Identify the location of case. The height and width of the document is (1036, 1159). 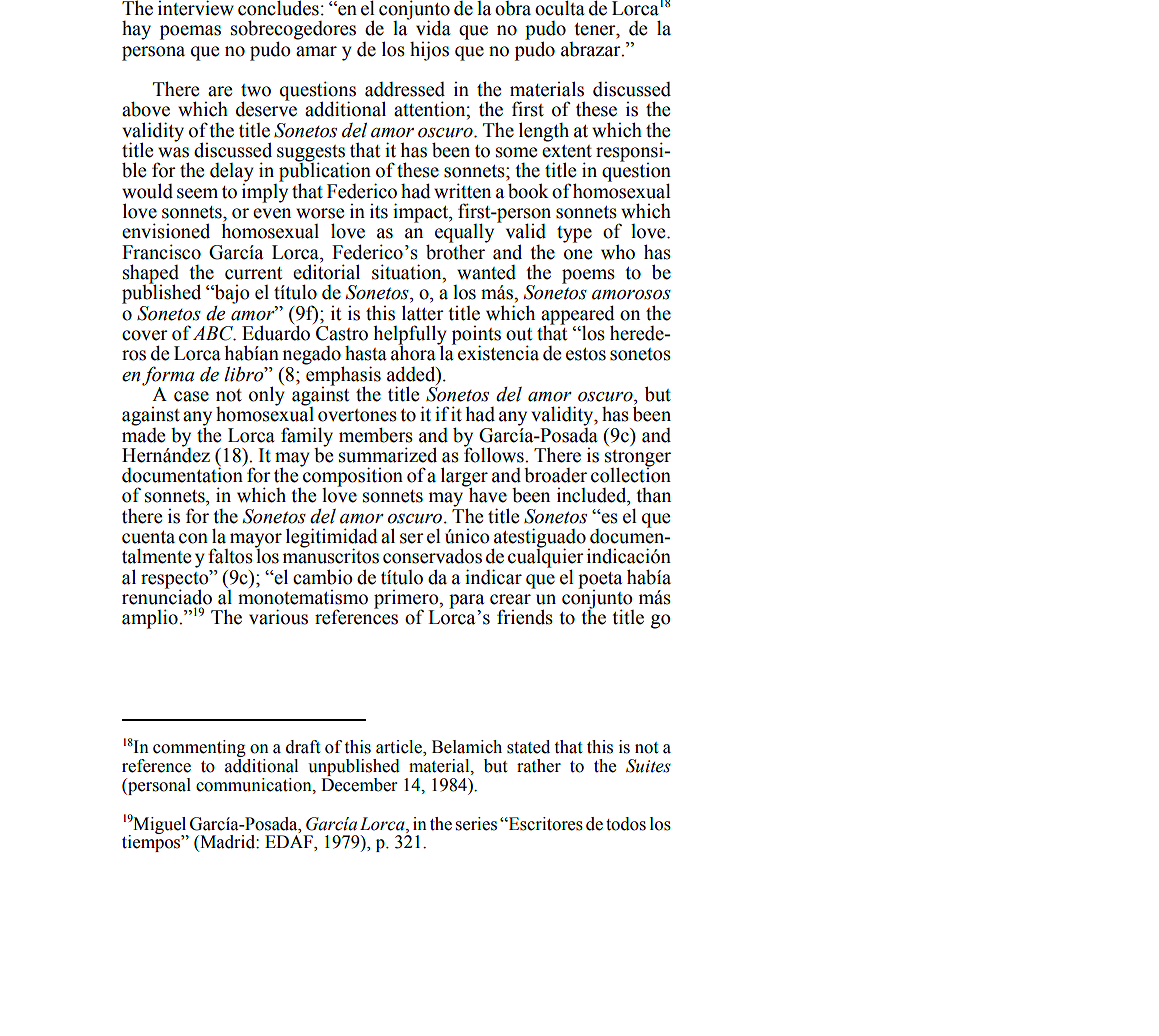
(191, 396).
